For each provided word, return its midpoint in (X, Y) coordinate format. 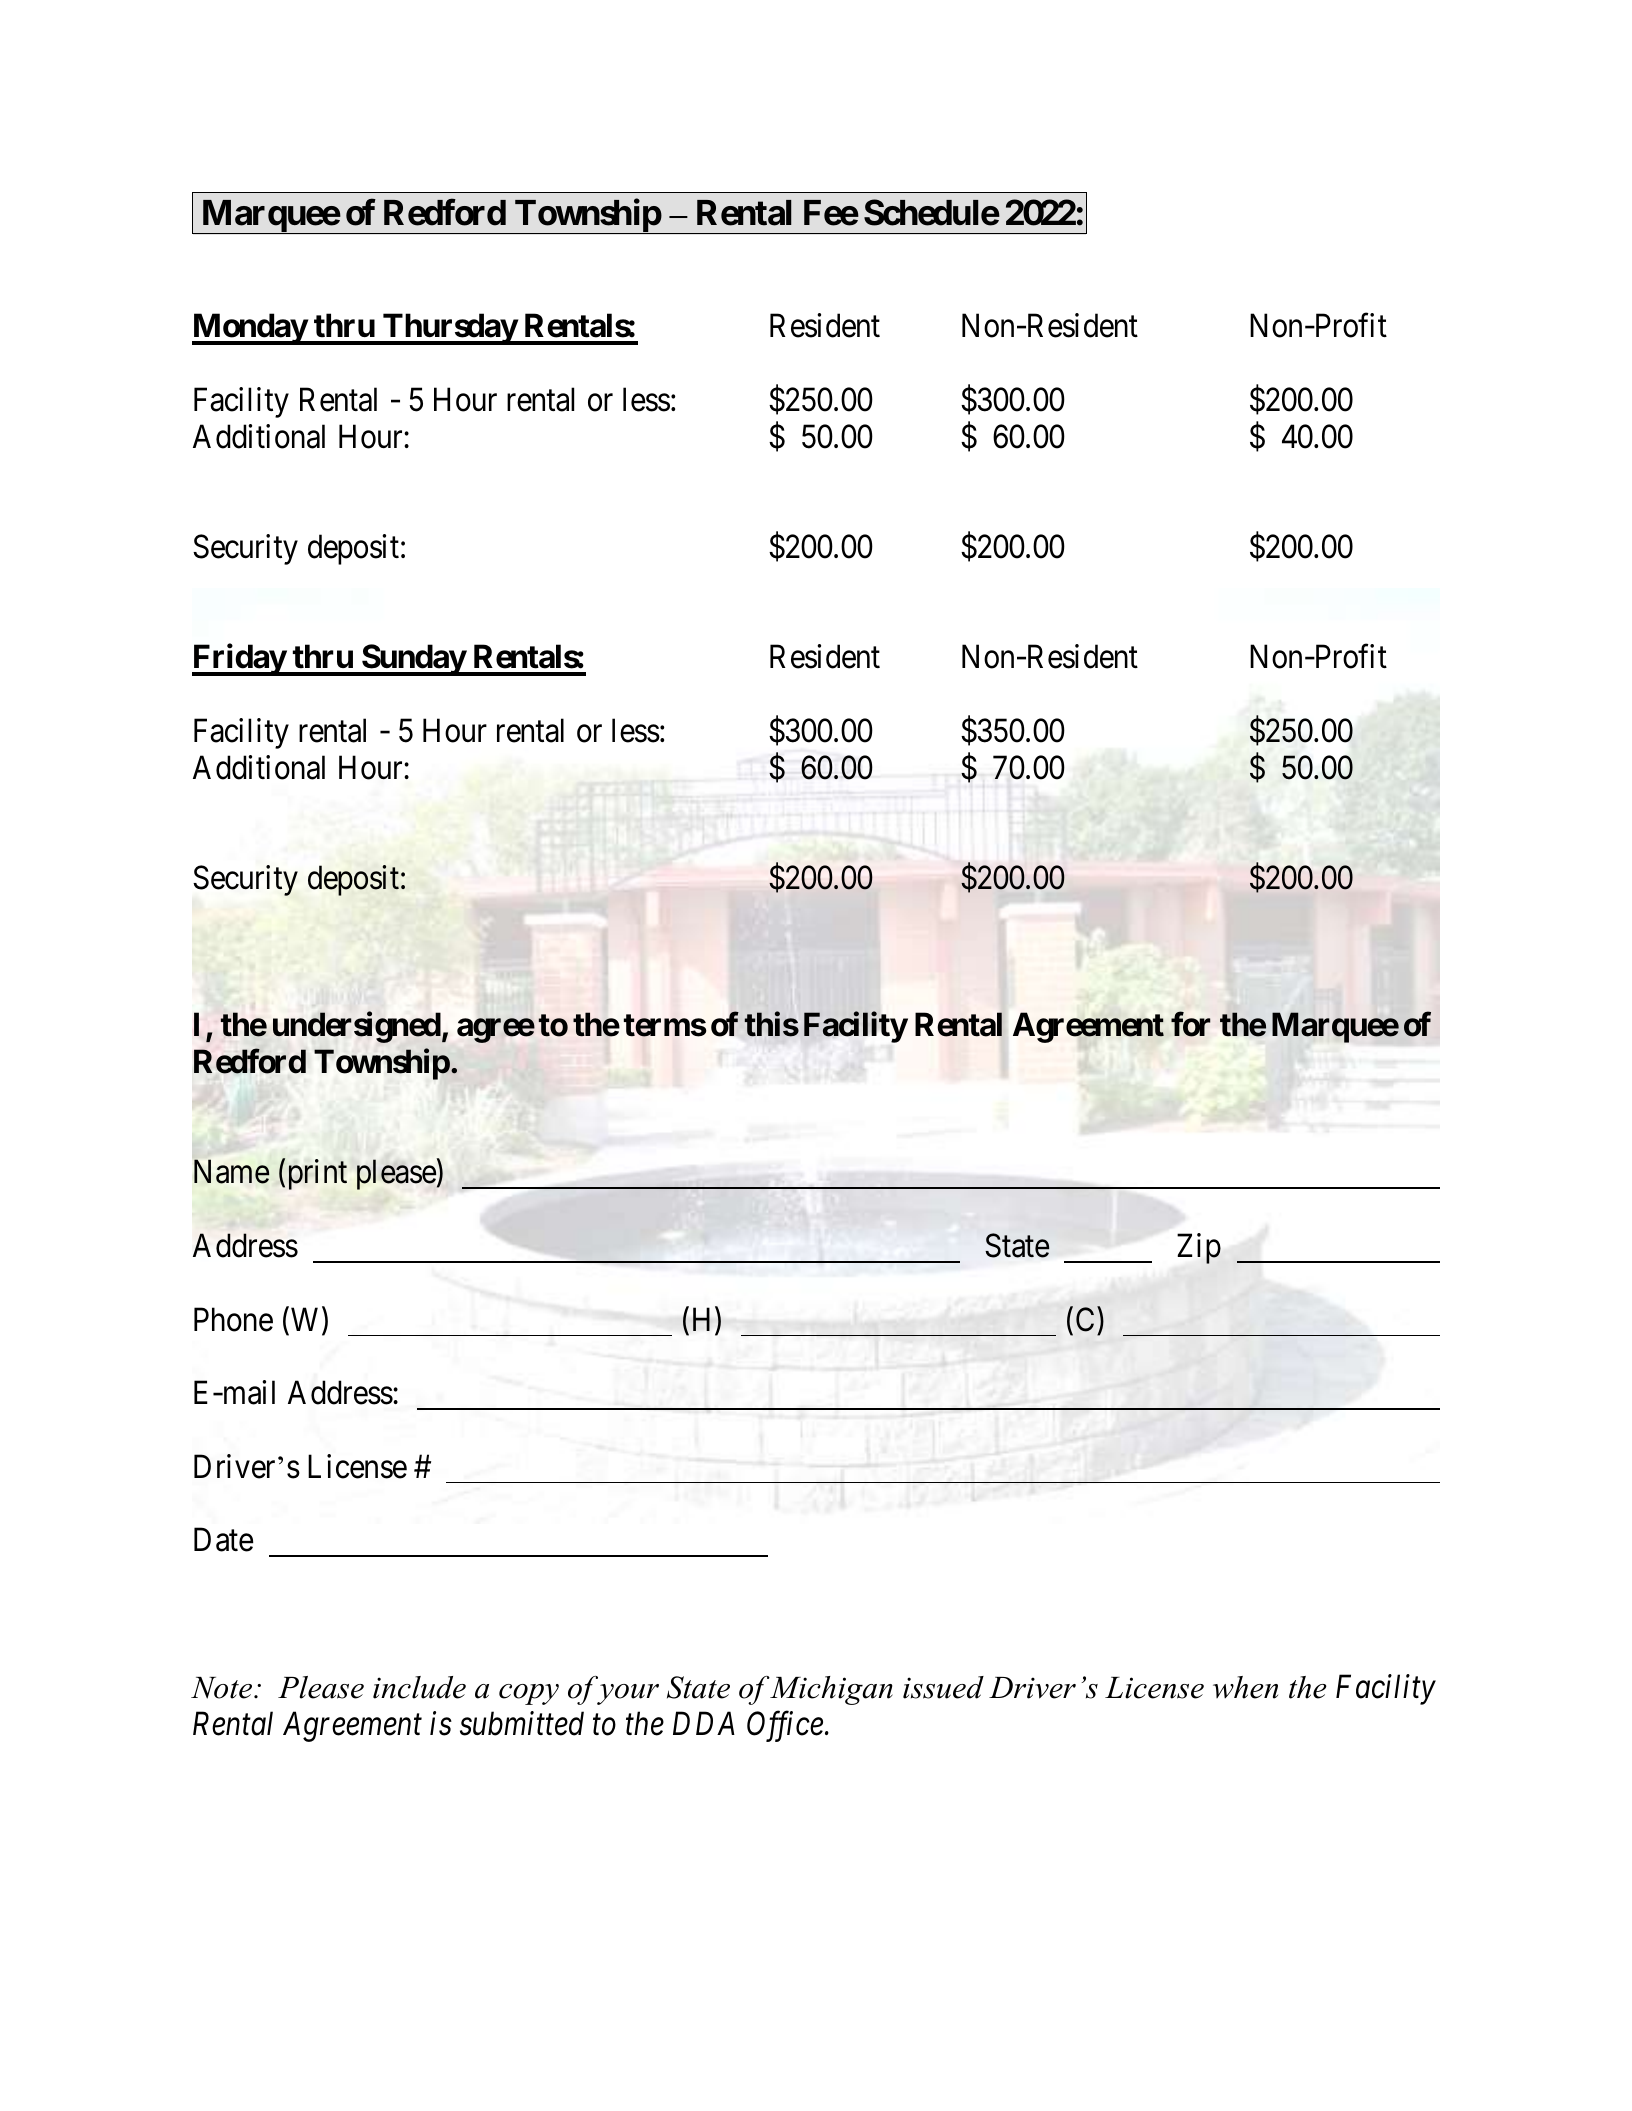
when (1245, 1687)
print (315, 1175)
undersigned (357, 1027)
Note (223, 1688)
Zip (1199, 1248)
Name (232, 1172)
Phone (233, 1319)
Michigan (831, 1690)
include (419, 1687)
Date (223, 1540)
